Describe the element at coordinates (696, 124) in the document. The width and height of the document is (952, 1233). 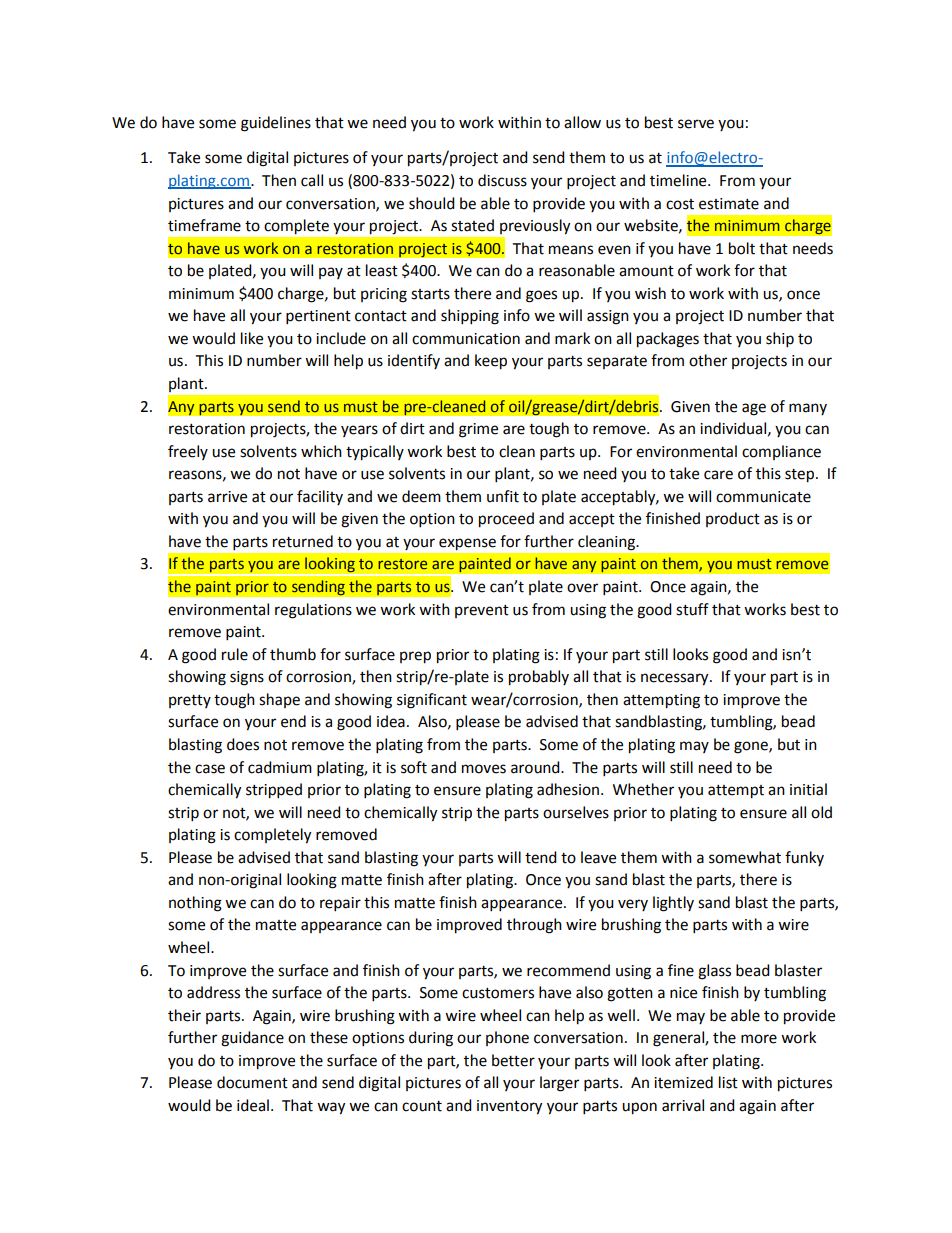
I see `serve` at that location.
